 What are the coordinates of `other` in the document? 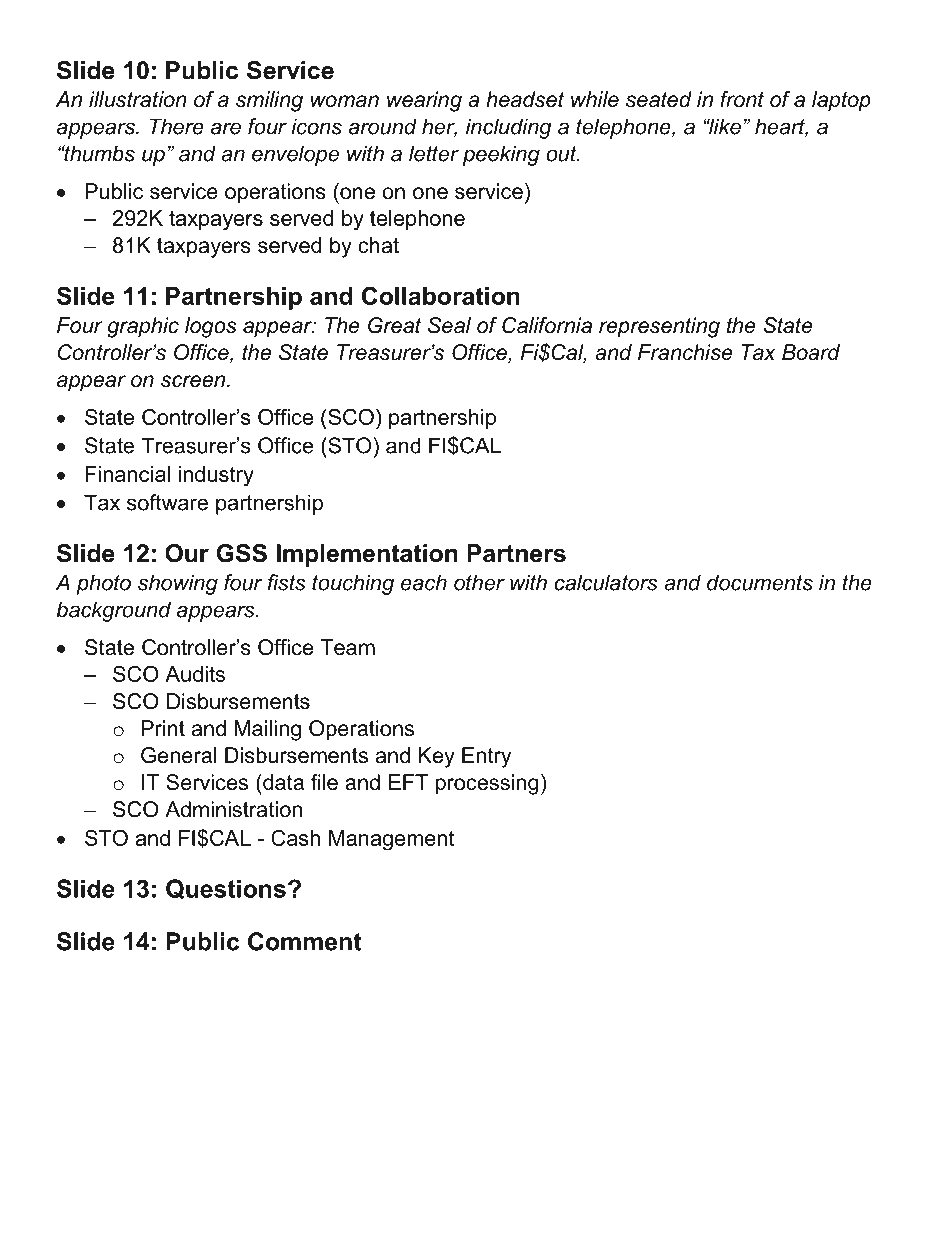 It's located at (479, 582).
